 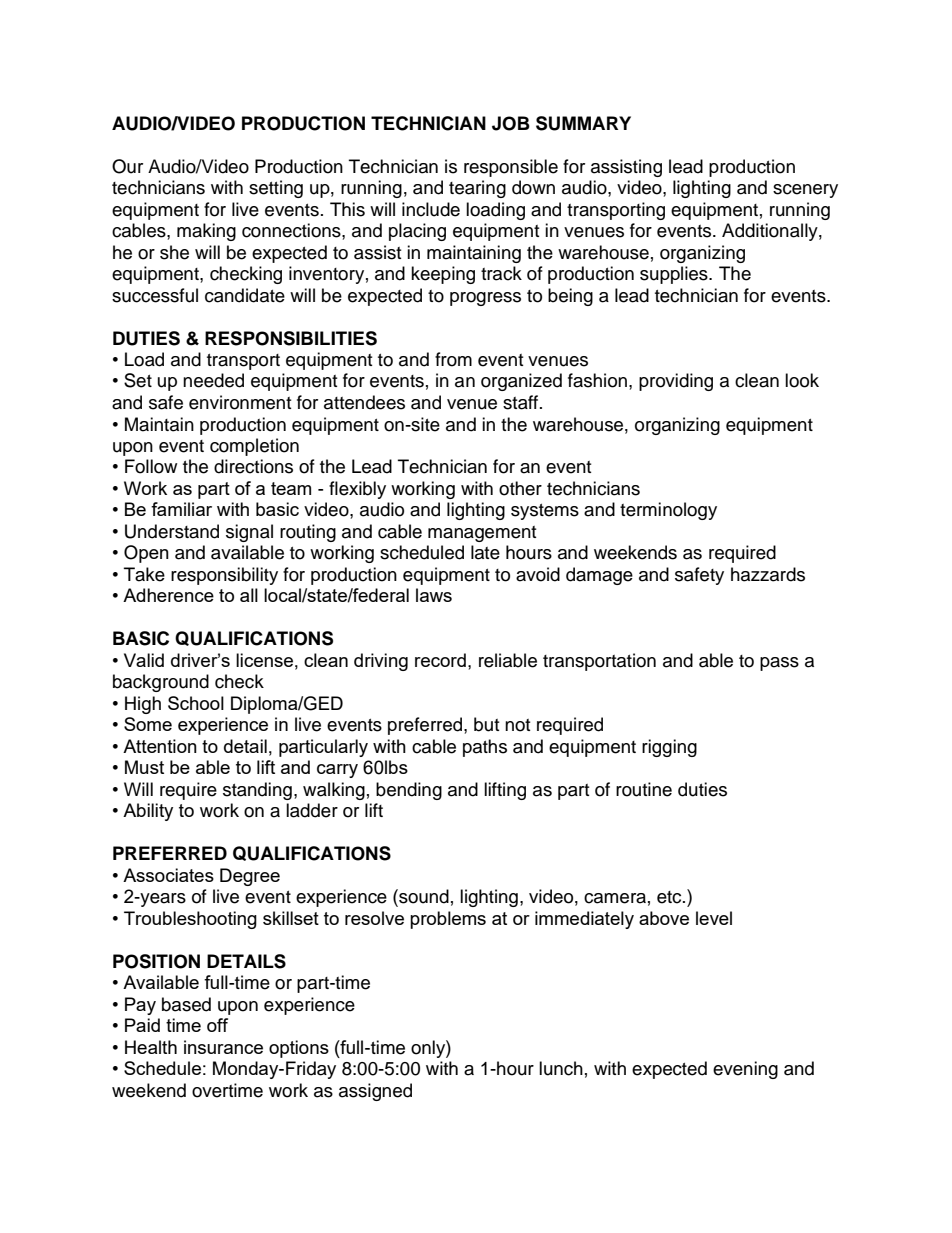 I want to click on providing, so click(x=676, y=382).
